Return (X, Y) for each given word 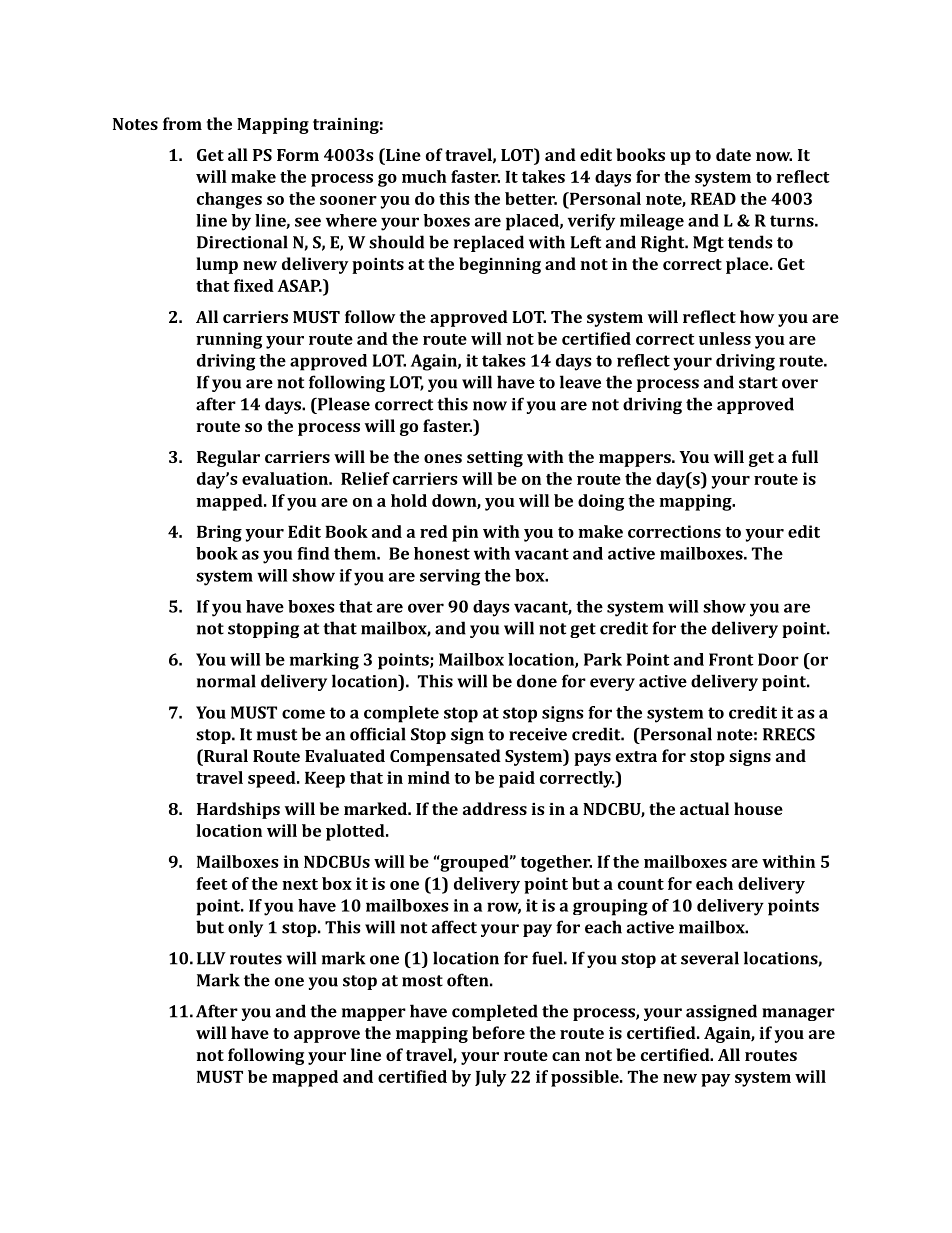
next (300, 884)
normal (226, 681)
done (537, 681)
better (531, 198)
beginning (500, 265)
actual (704, 808)
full (805, 456)
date (733, 154)
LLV (211, 958)
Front (731, 659)
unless (725, 338)
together (556, 863)
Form (298, 155)
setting (495, 459)
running (229, 340)
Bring (219, 533)
